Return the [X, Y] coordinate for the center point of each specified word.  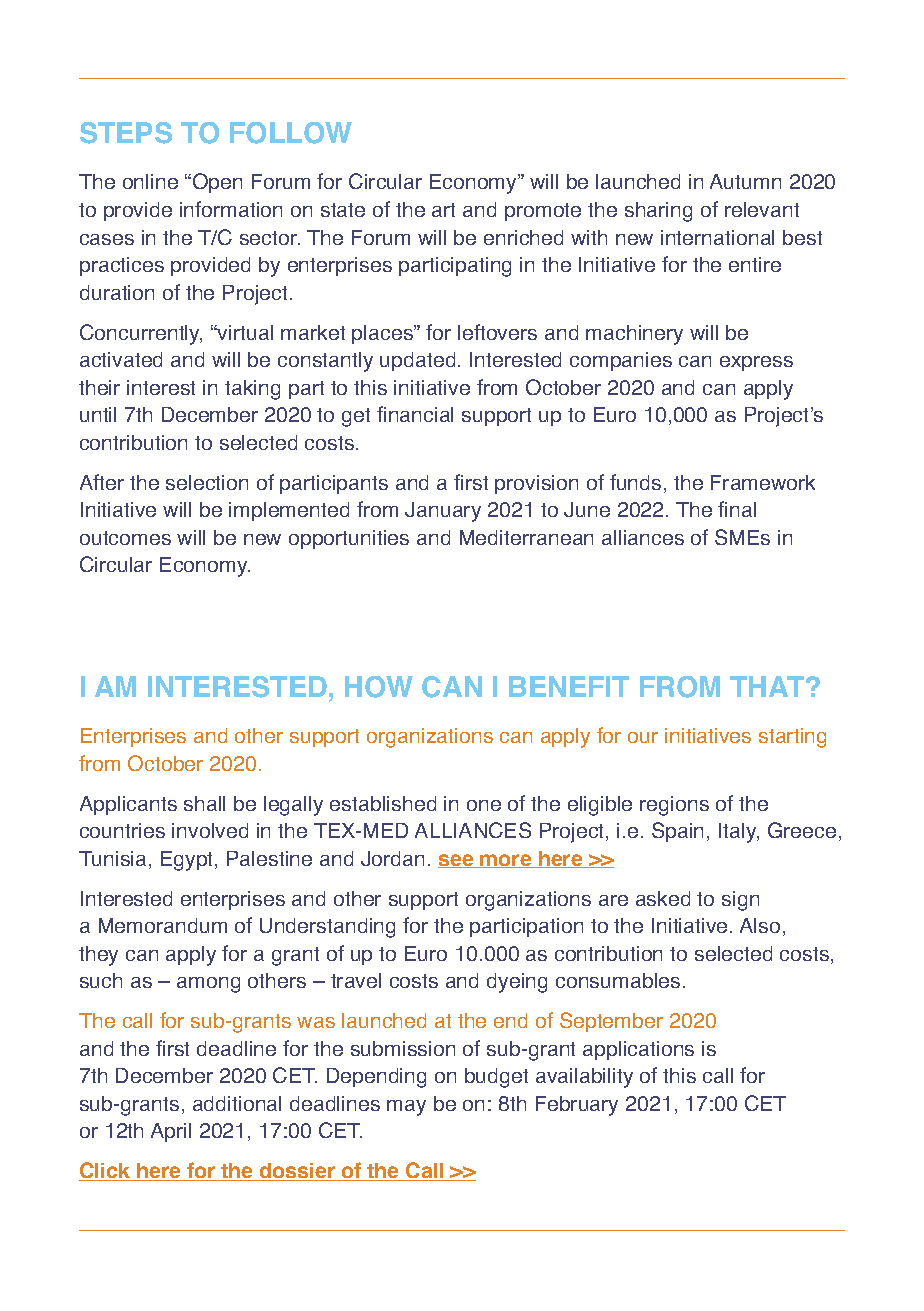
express [756, 363]
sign [740, 901]
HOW [379, 687]
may [406, 1108]
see [457, 861]
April [171, 1132]
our [643, 737]
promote [543, 212]
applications [638, 1050]
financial [415, 414]
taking [252, 390]
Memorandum [163, 925]
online [150, 181]
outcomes [125, 538]
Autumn [745, 181]
